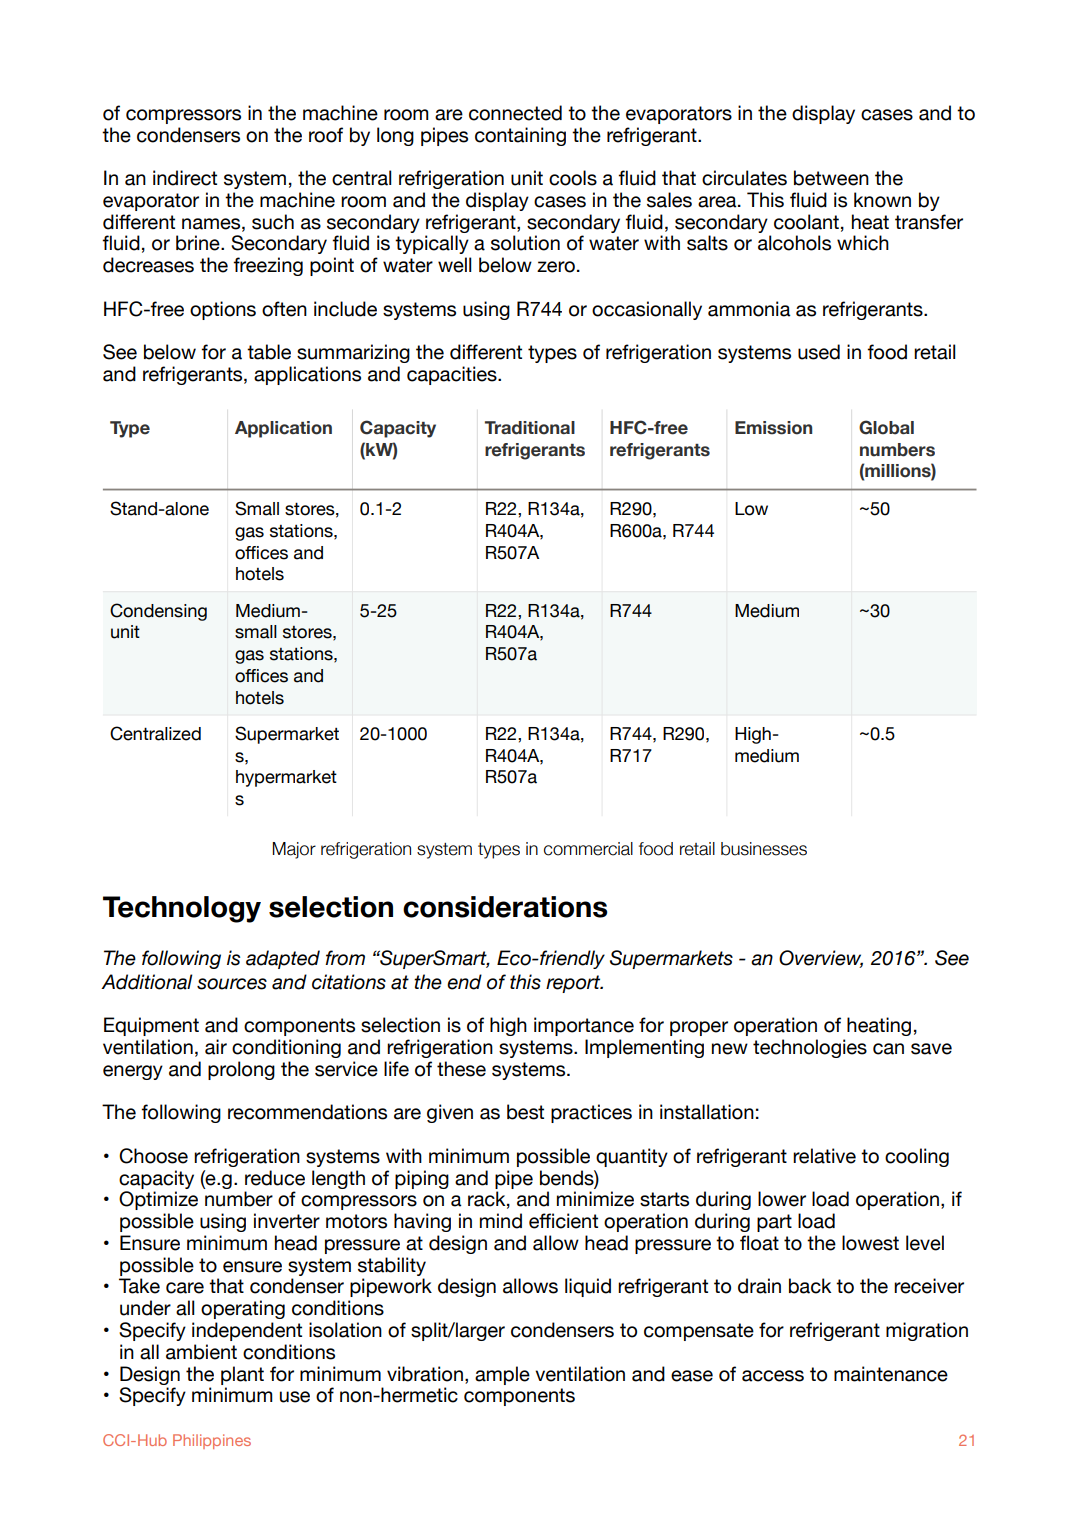  What do you see at coordinates (588, 849) in the document?
I see `commercial` at bounding box center [588, 849].
